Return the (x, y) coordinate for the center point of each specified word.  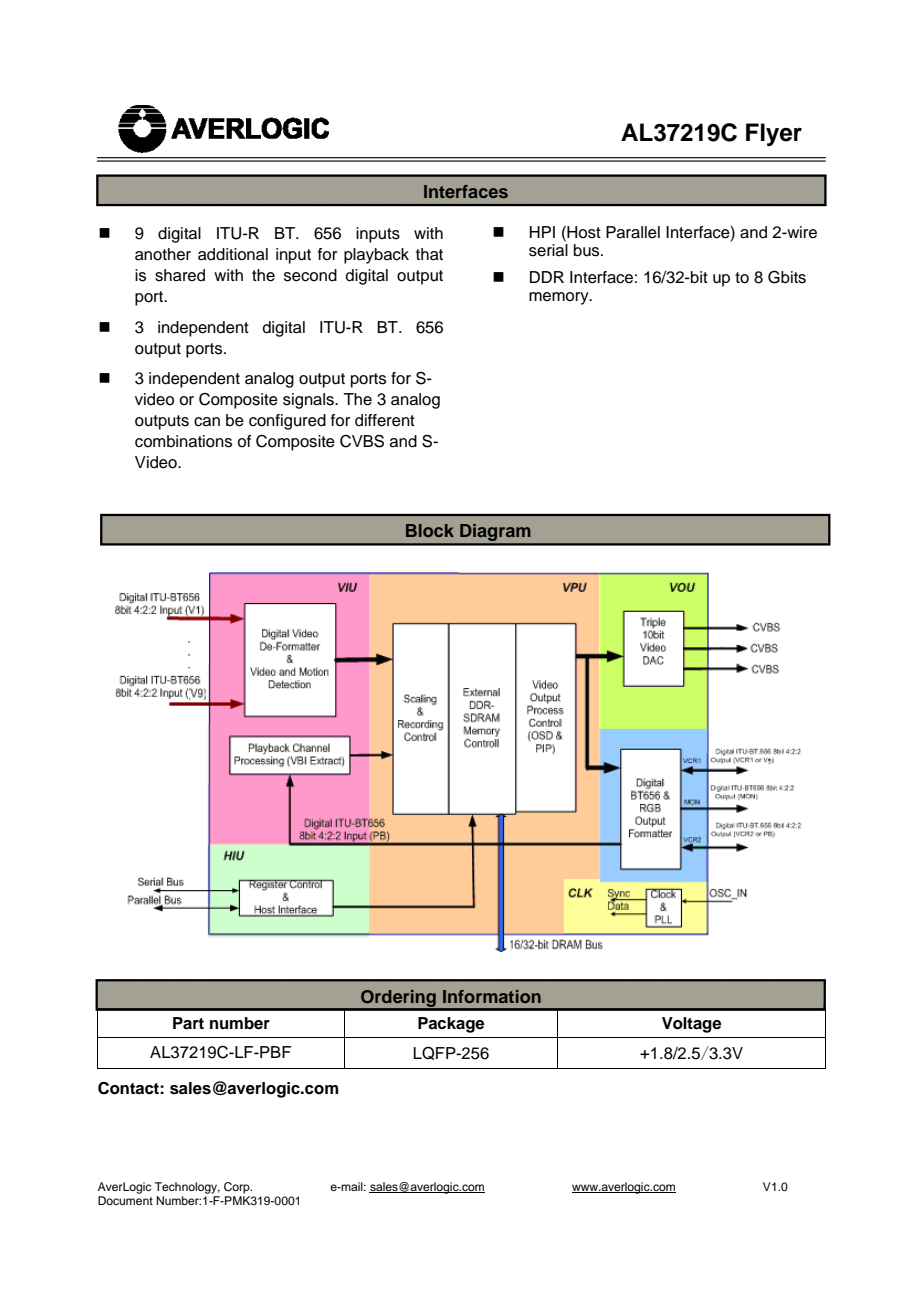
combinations (183, 441)
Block (430, 530)
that (429, 254)
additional (233, 254)
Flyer (774, 134)
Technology (187, 1188)
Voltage (691, 1025)
